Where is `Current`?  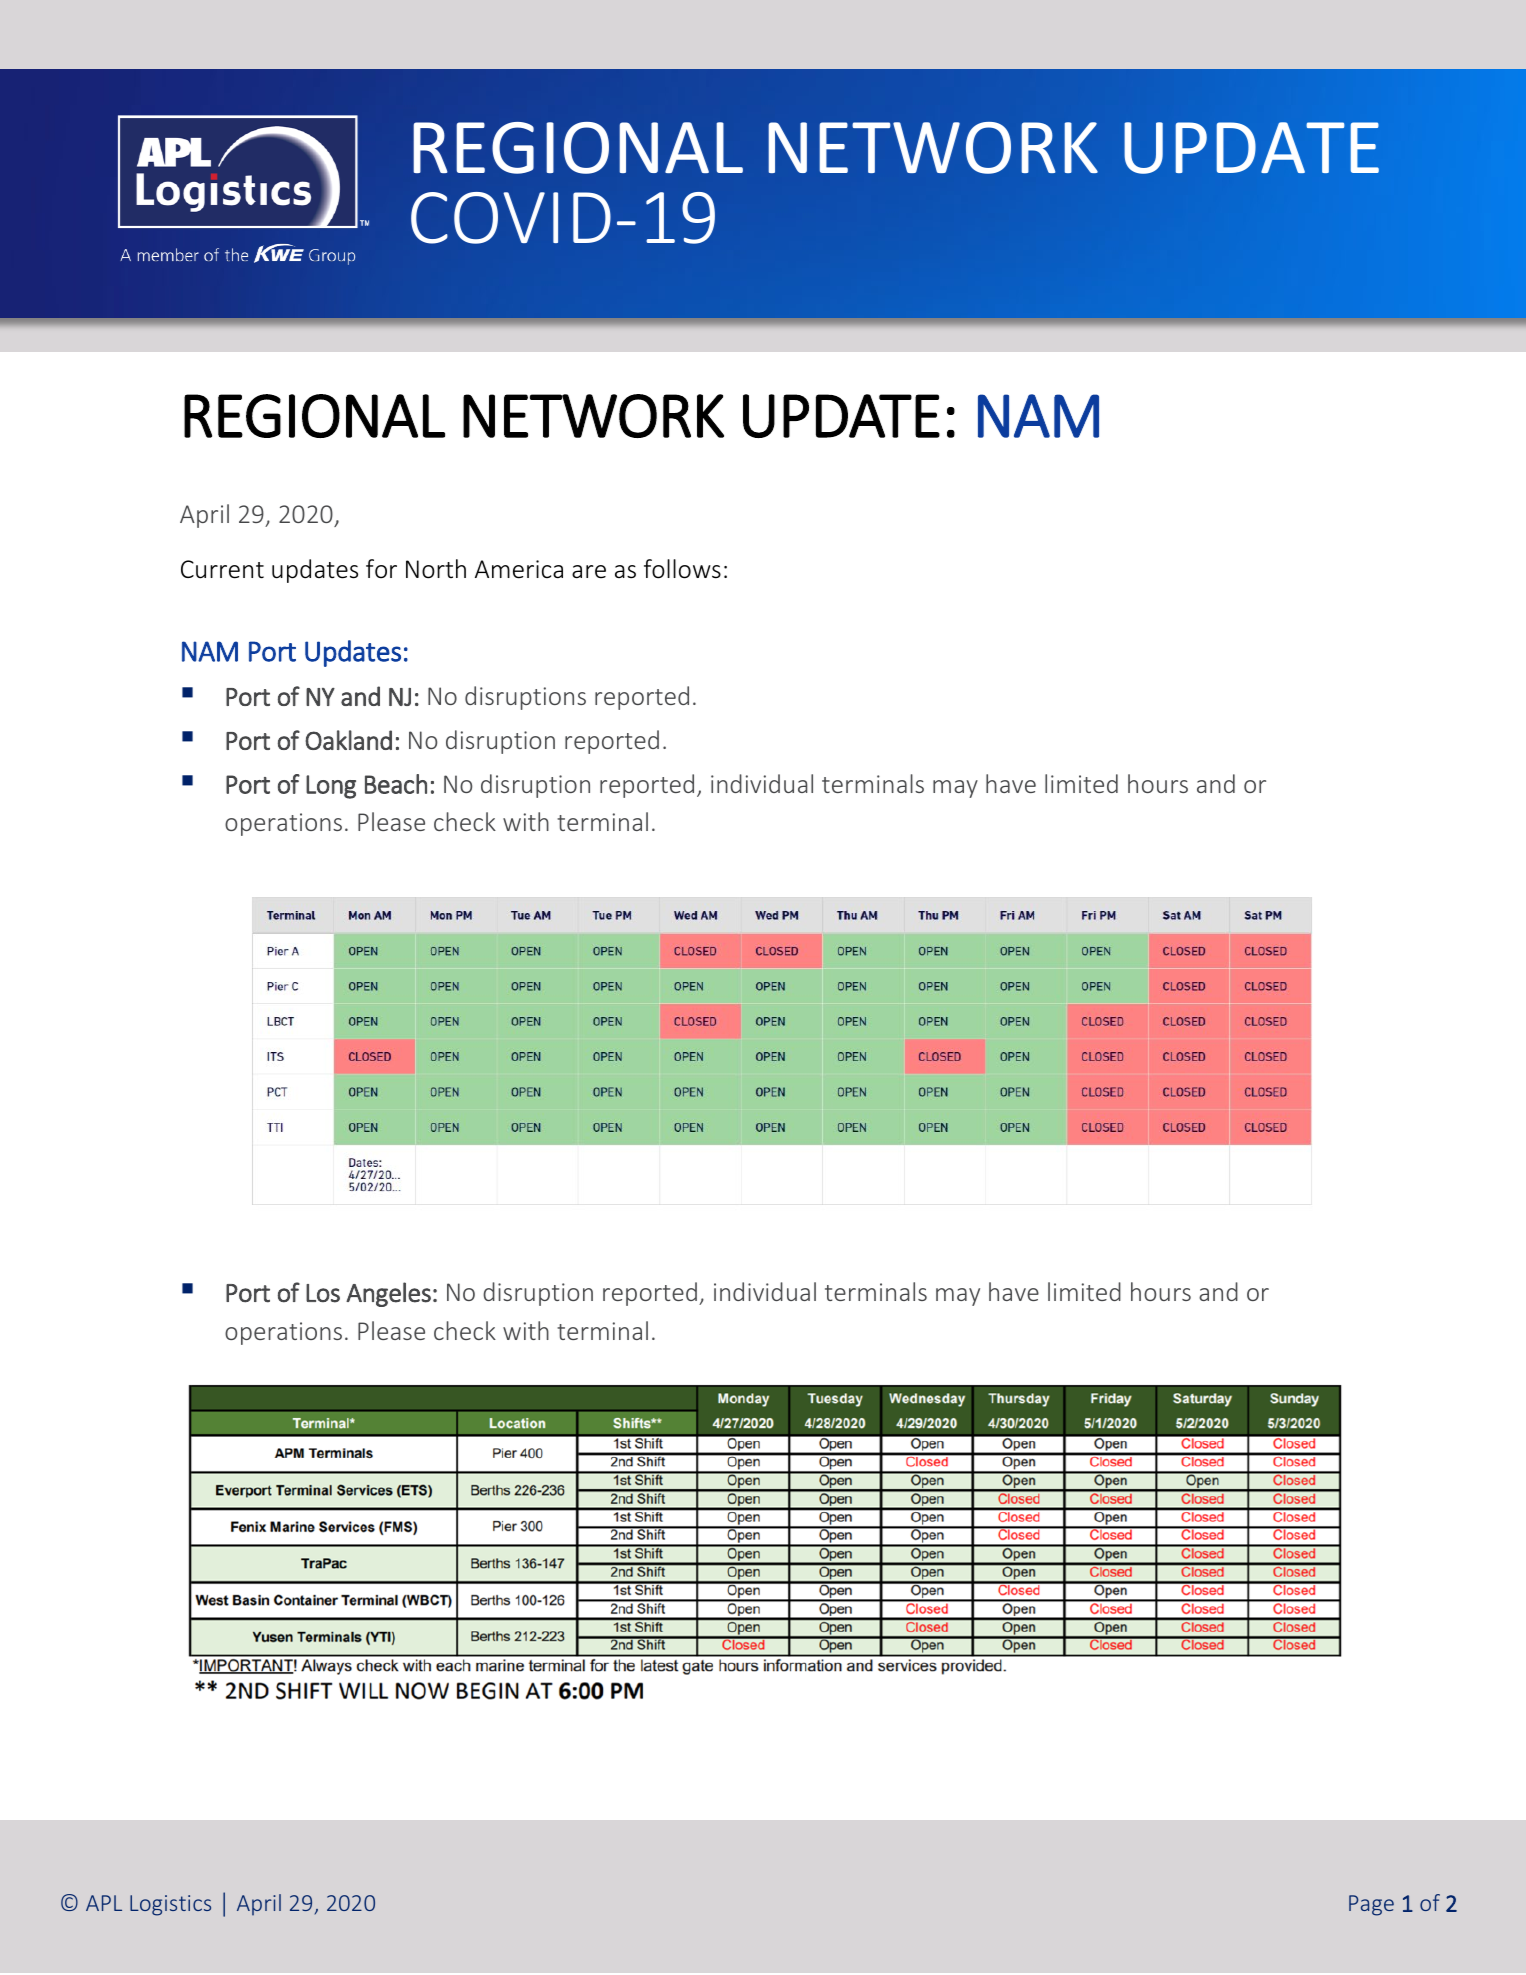 Current is located at coordinates (222, 569).
